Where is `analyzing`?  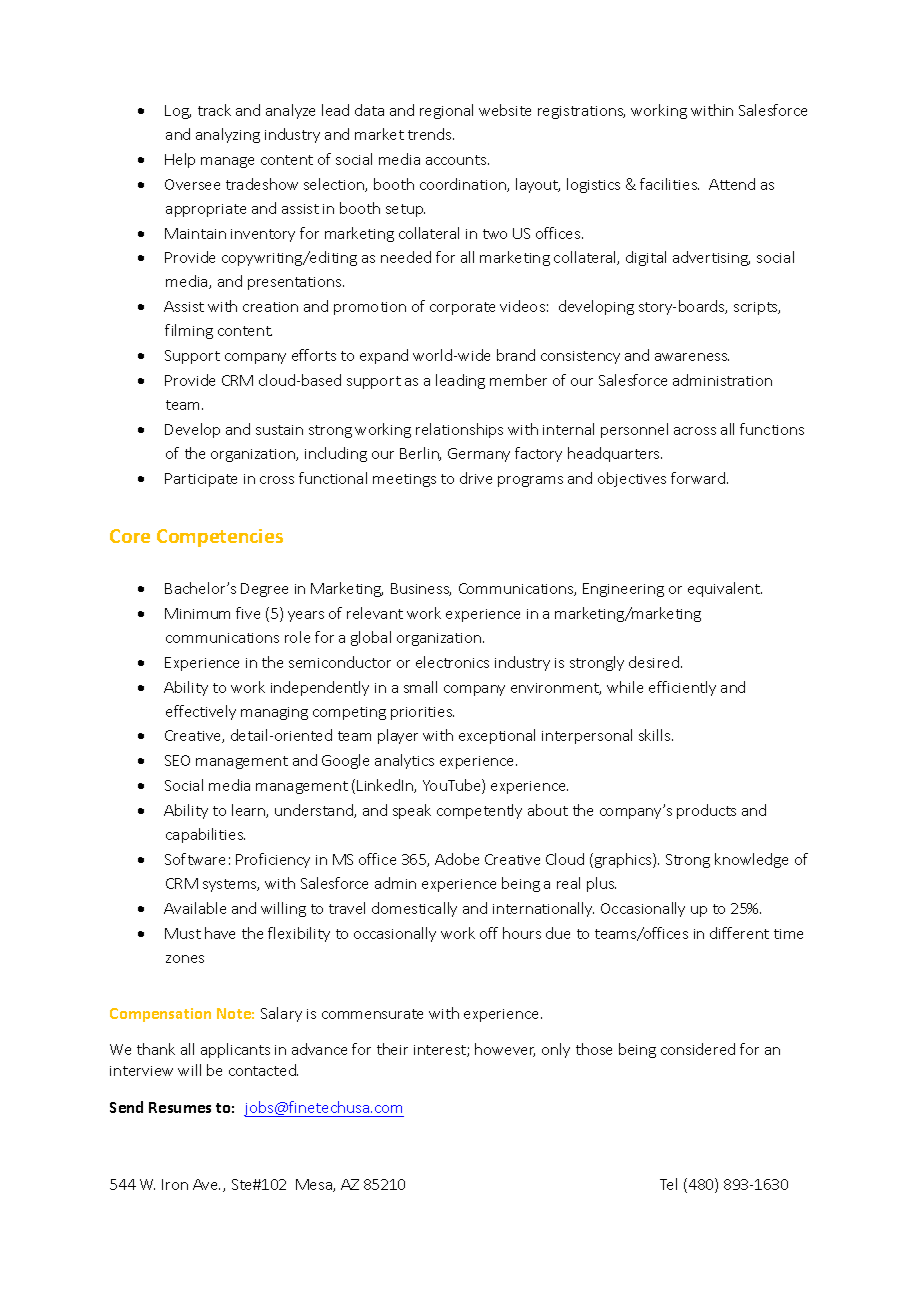 analyzing is located at coordinates (228, 135).
